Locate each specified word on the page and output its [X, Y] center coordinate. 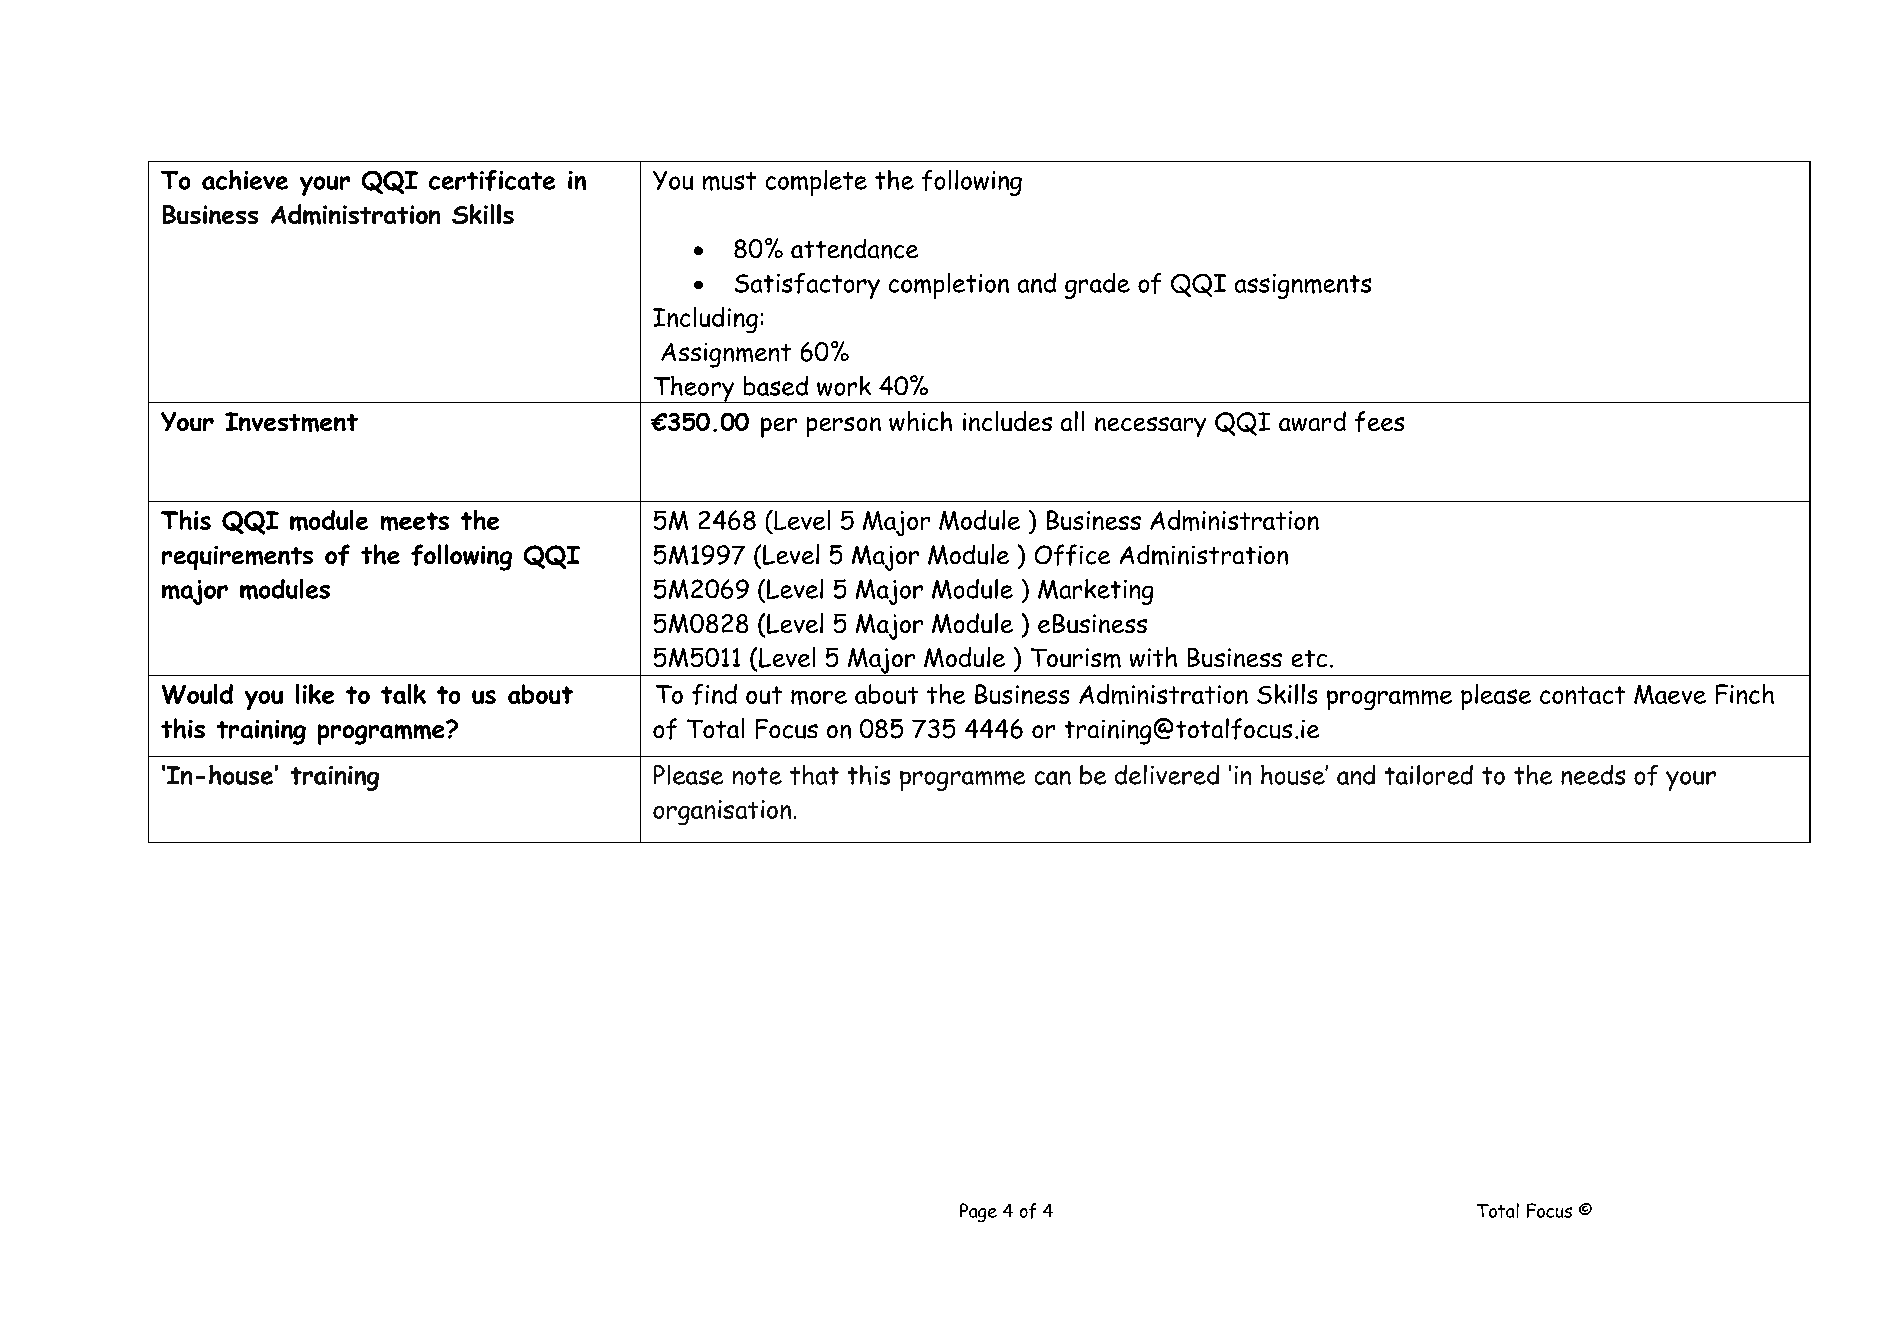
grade [1097, 286]
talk [403, 694]
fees [1379, 421]
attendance [854, 249]
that [814, 775]
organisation [722, 812]
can [1053, 778]
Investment [291, 422]
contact [1582, 695]
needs [1593, 775]
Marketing [1095, 592]
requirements [237, 558]
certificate [492, 180]
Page [978, 1212]
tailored [1429, 775]
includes [1007, 421]
